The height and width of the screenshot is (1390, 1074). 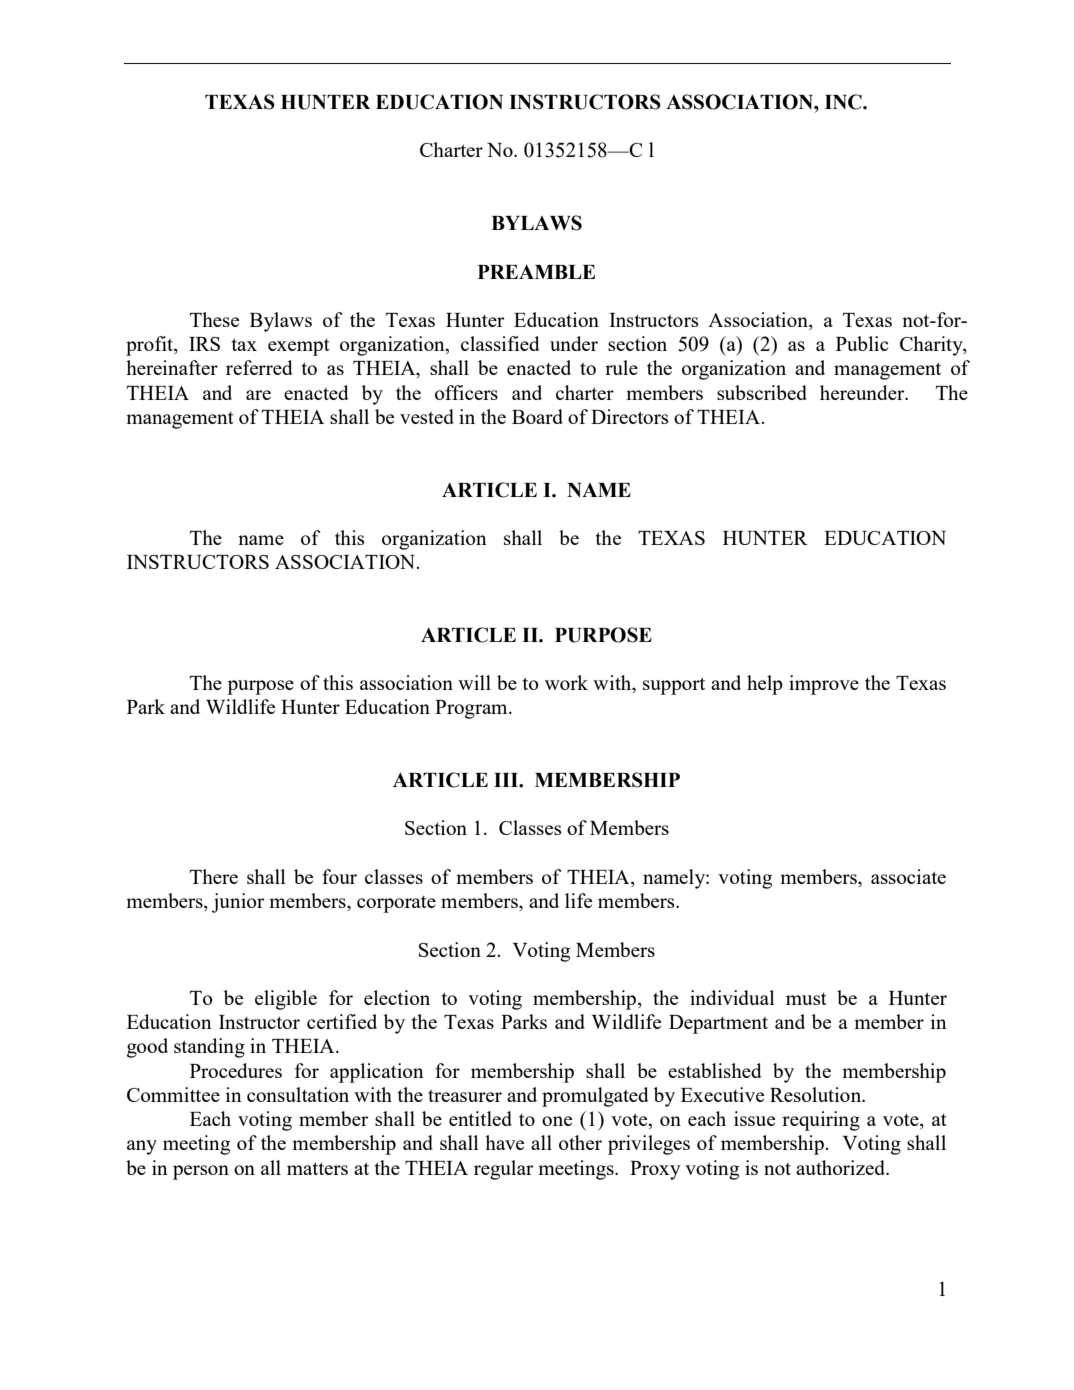 What do you see at coordinates (214, 876) in the screenshot?
I see `There` at bounding box center [214, 876].
